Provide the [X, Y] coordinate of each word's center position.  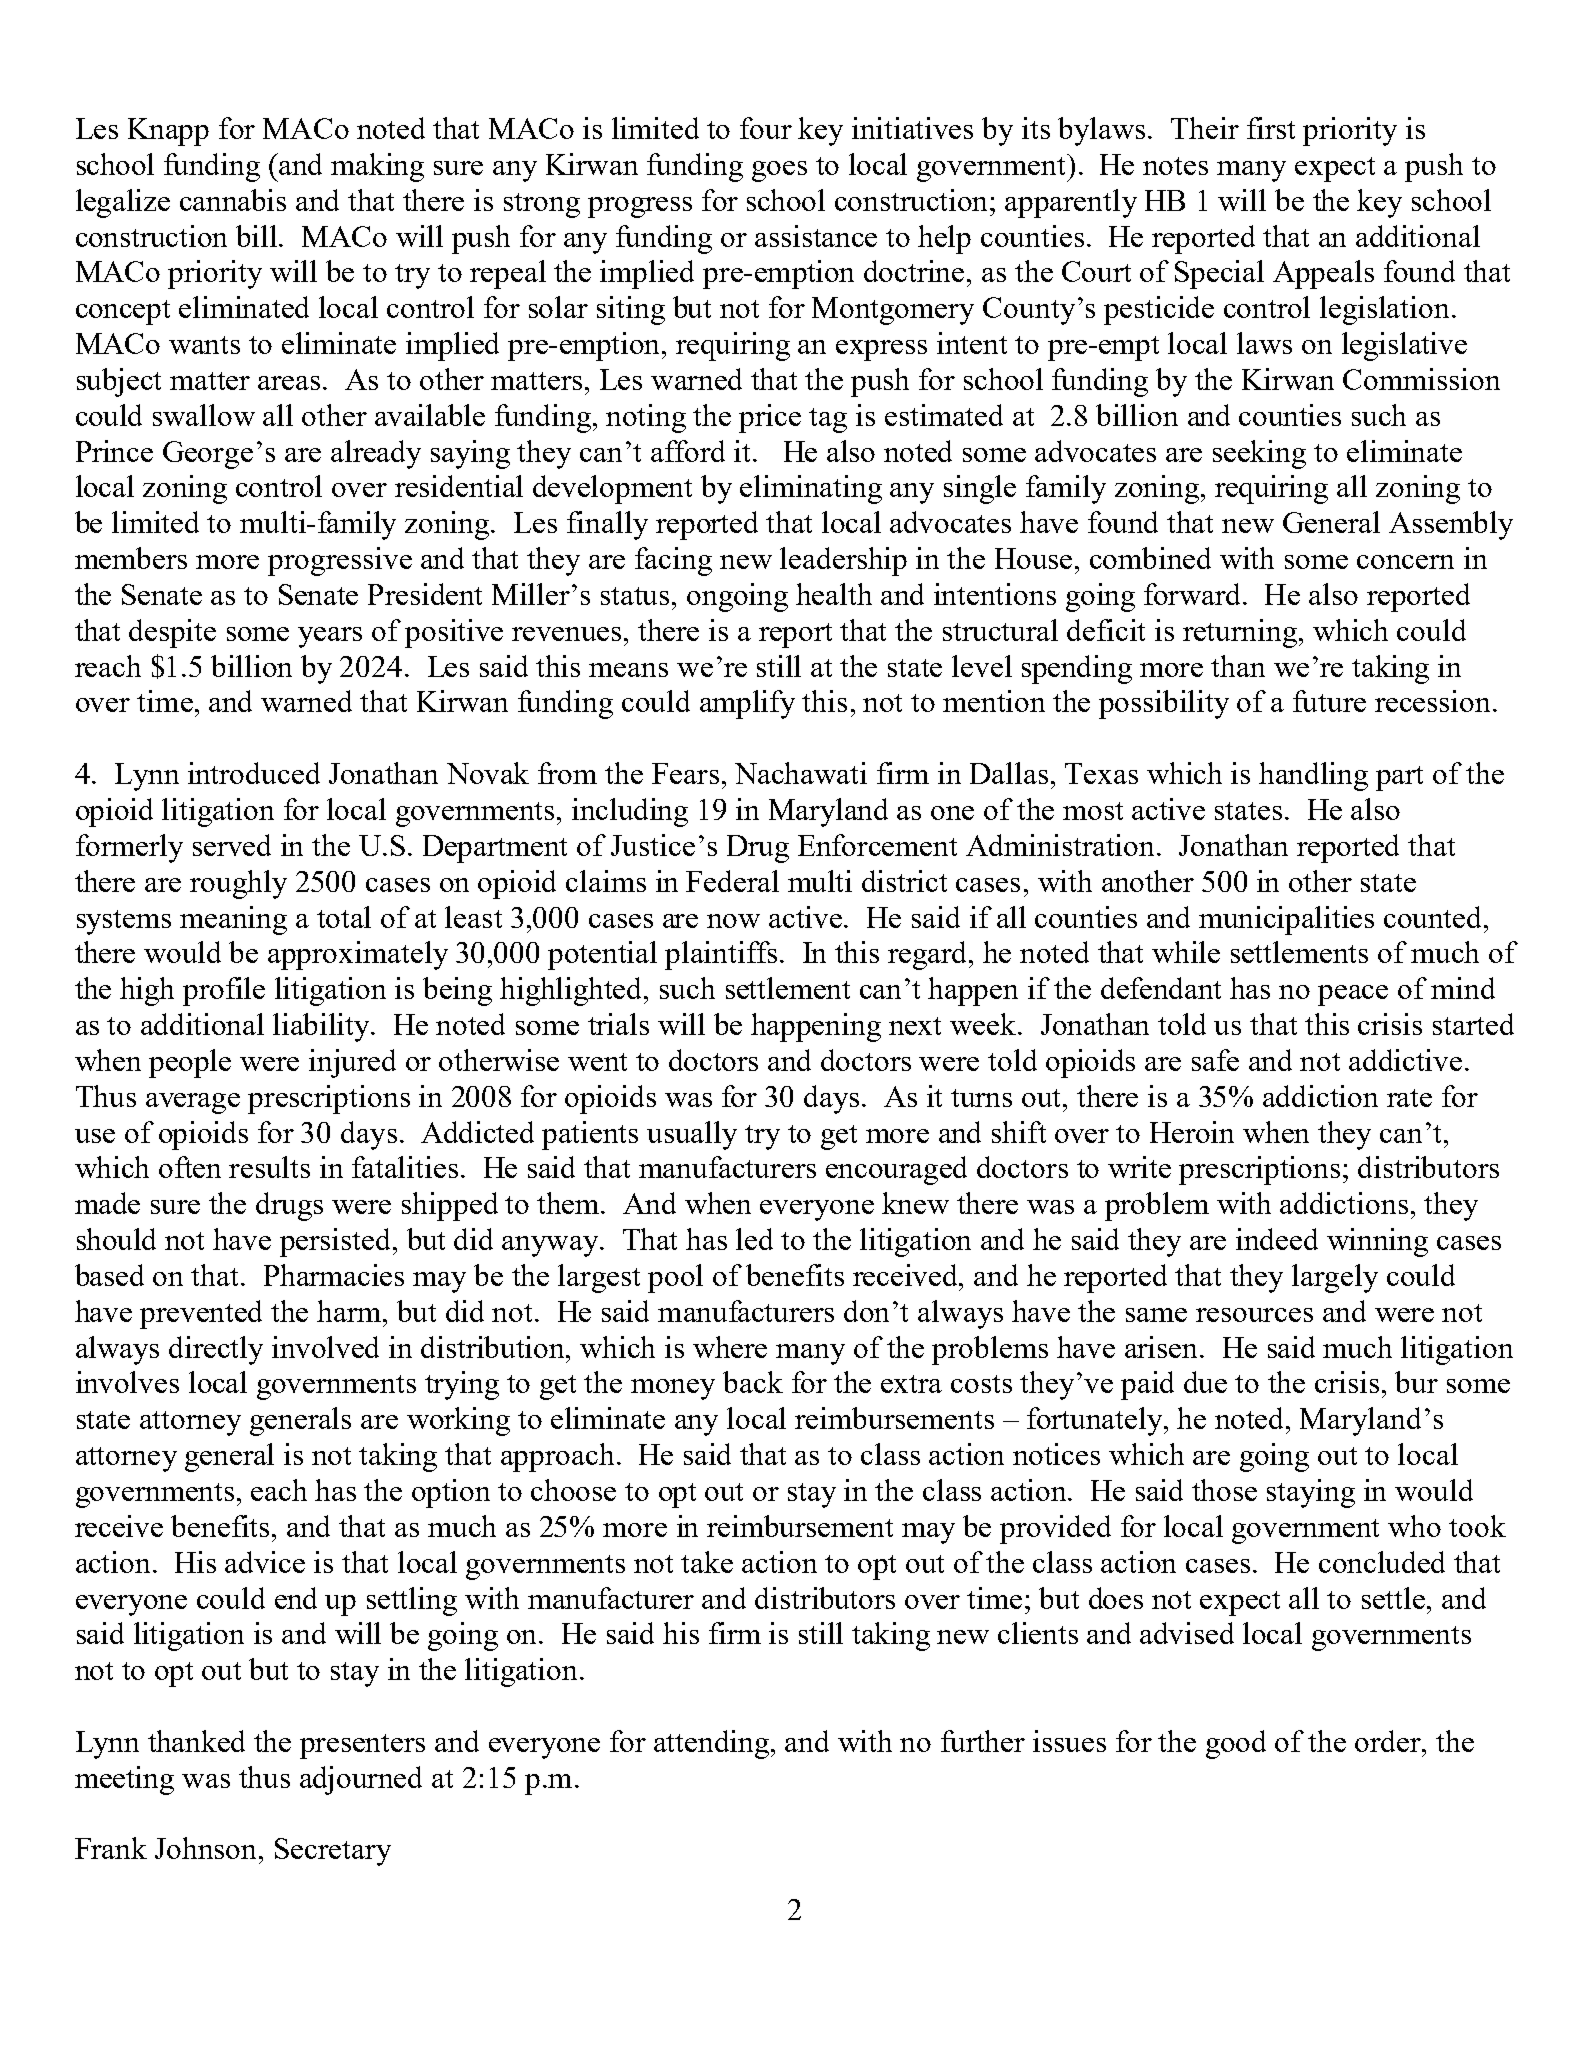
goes [779, 171]
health [834, 594]
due [1205, 1382]
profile [224, 991]
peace [1353, 995]
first [1271, 128]
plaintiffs [721, 955]
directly [216, 1350]
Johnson [207, 1848]
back [753, 1382]
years [330, 637]
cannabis [233, 200]
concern [1405, 562]
